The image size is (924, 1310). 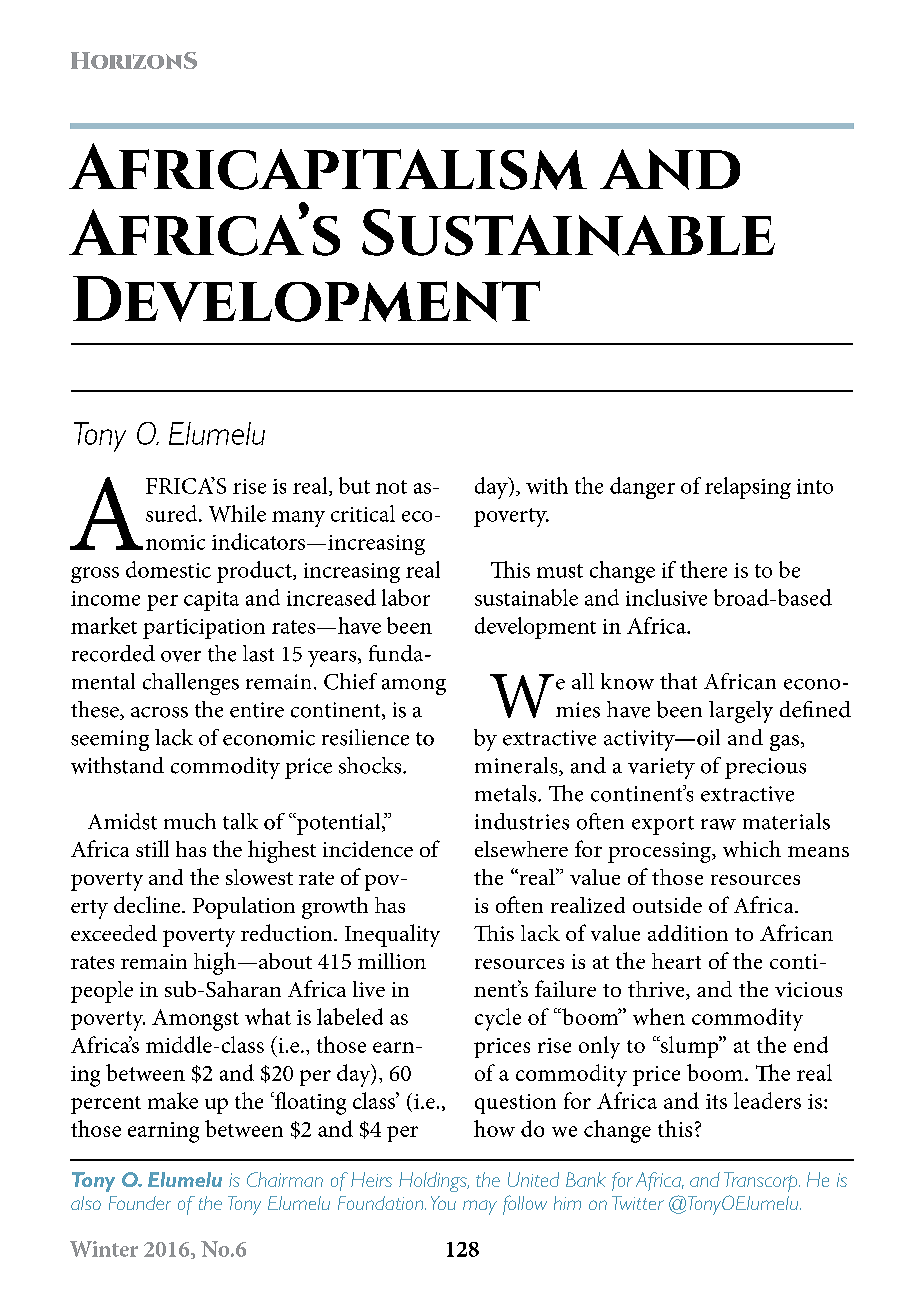 What do you see at coordinates (140, 1203) in the screenshot?
I see `Founder` at bounding box center [140, 1203].
